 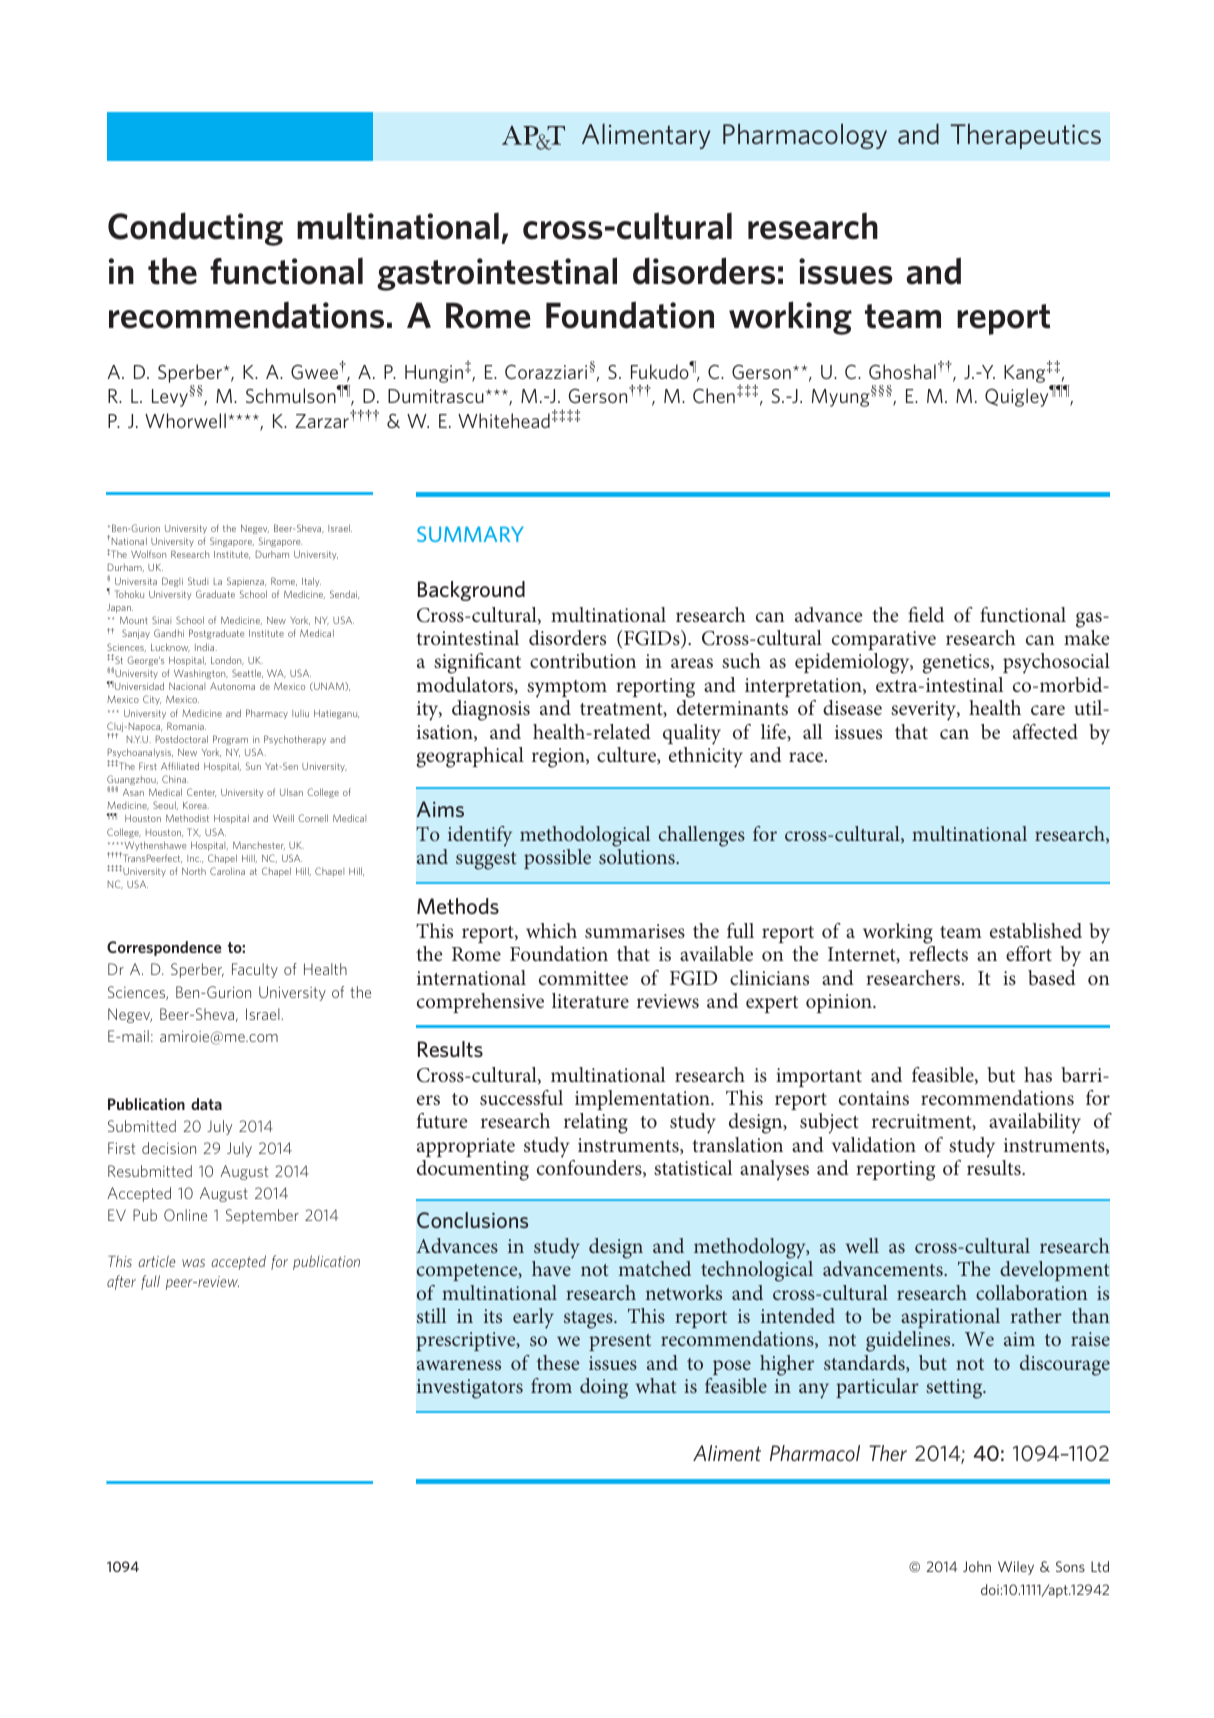 What do you see at coordinates (156, 1261) in the screenshot?
I see `article` at bounding box center [156, 1261].
